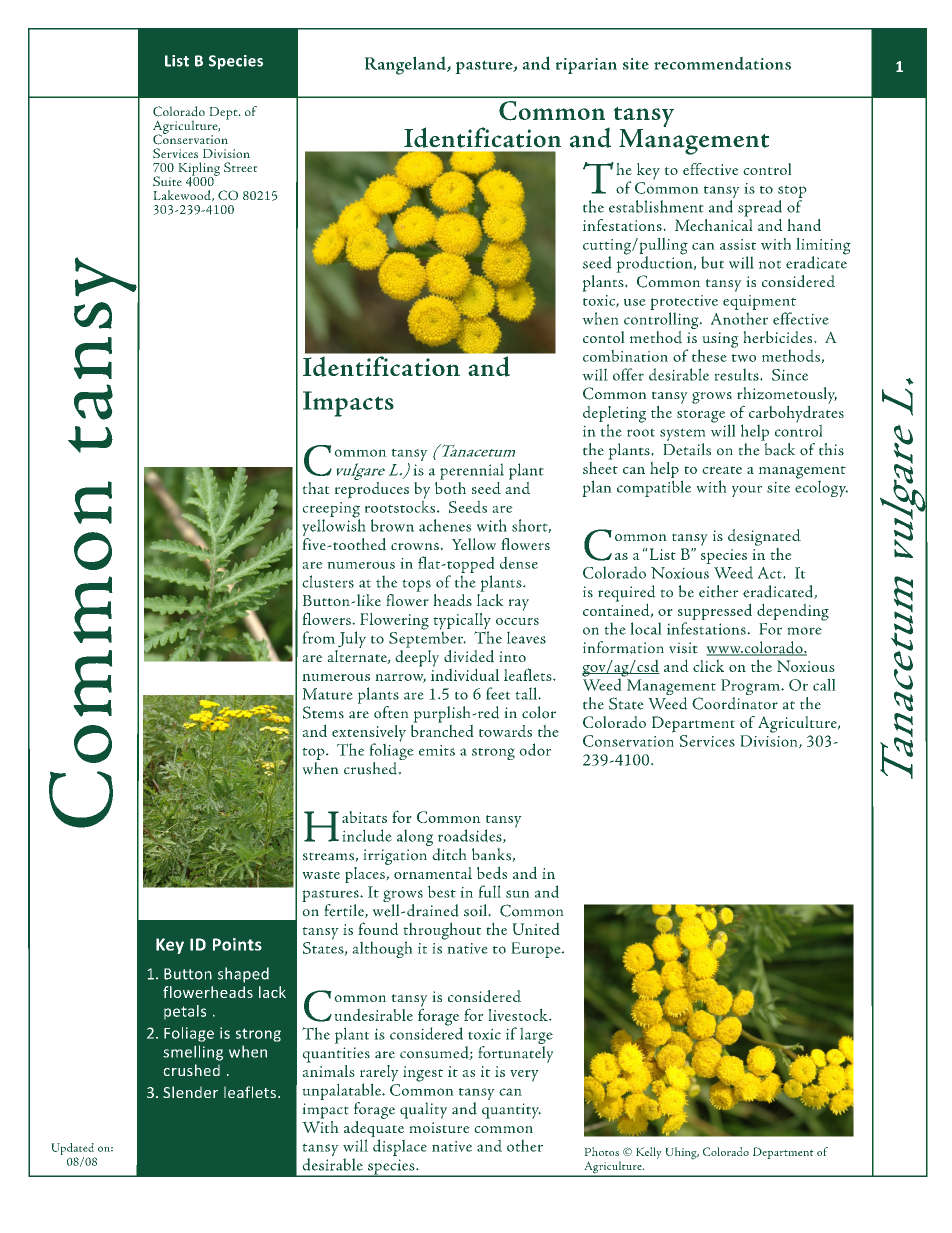 This document has width=952, height=1233. I want to click on suppressed, so click(715, 613).
